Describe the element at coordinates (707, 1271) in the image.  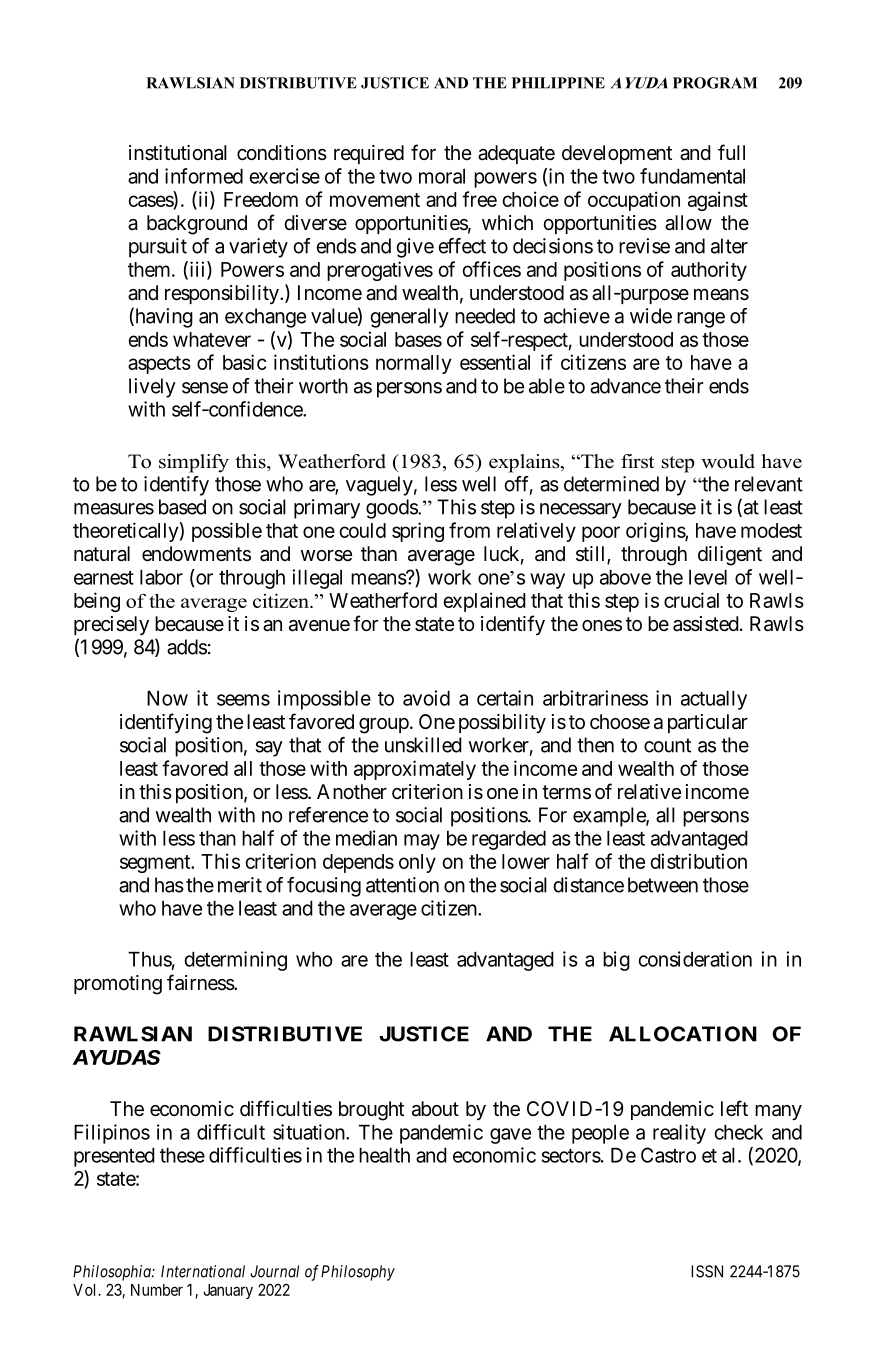
I see `ISSN` at that location.
